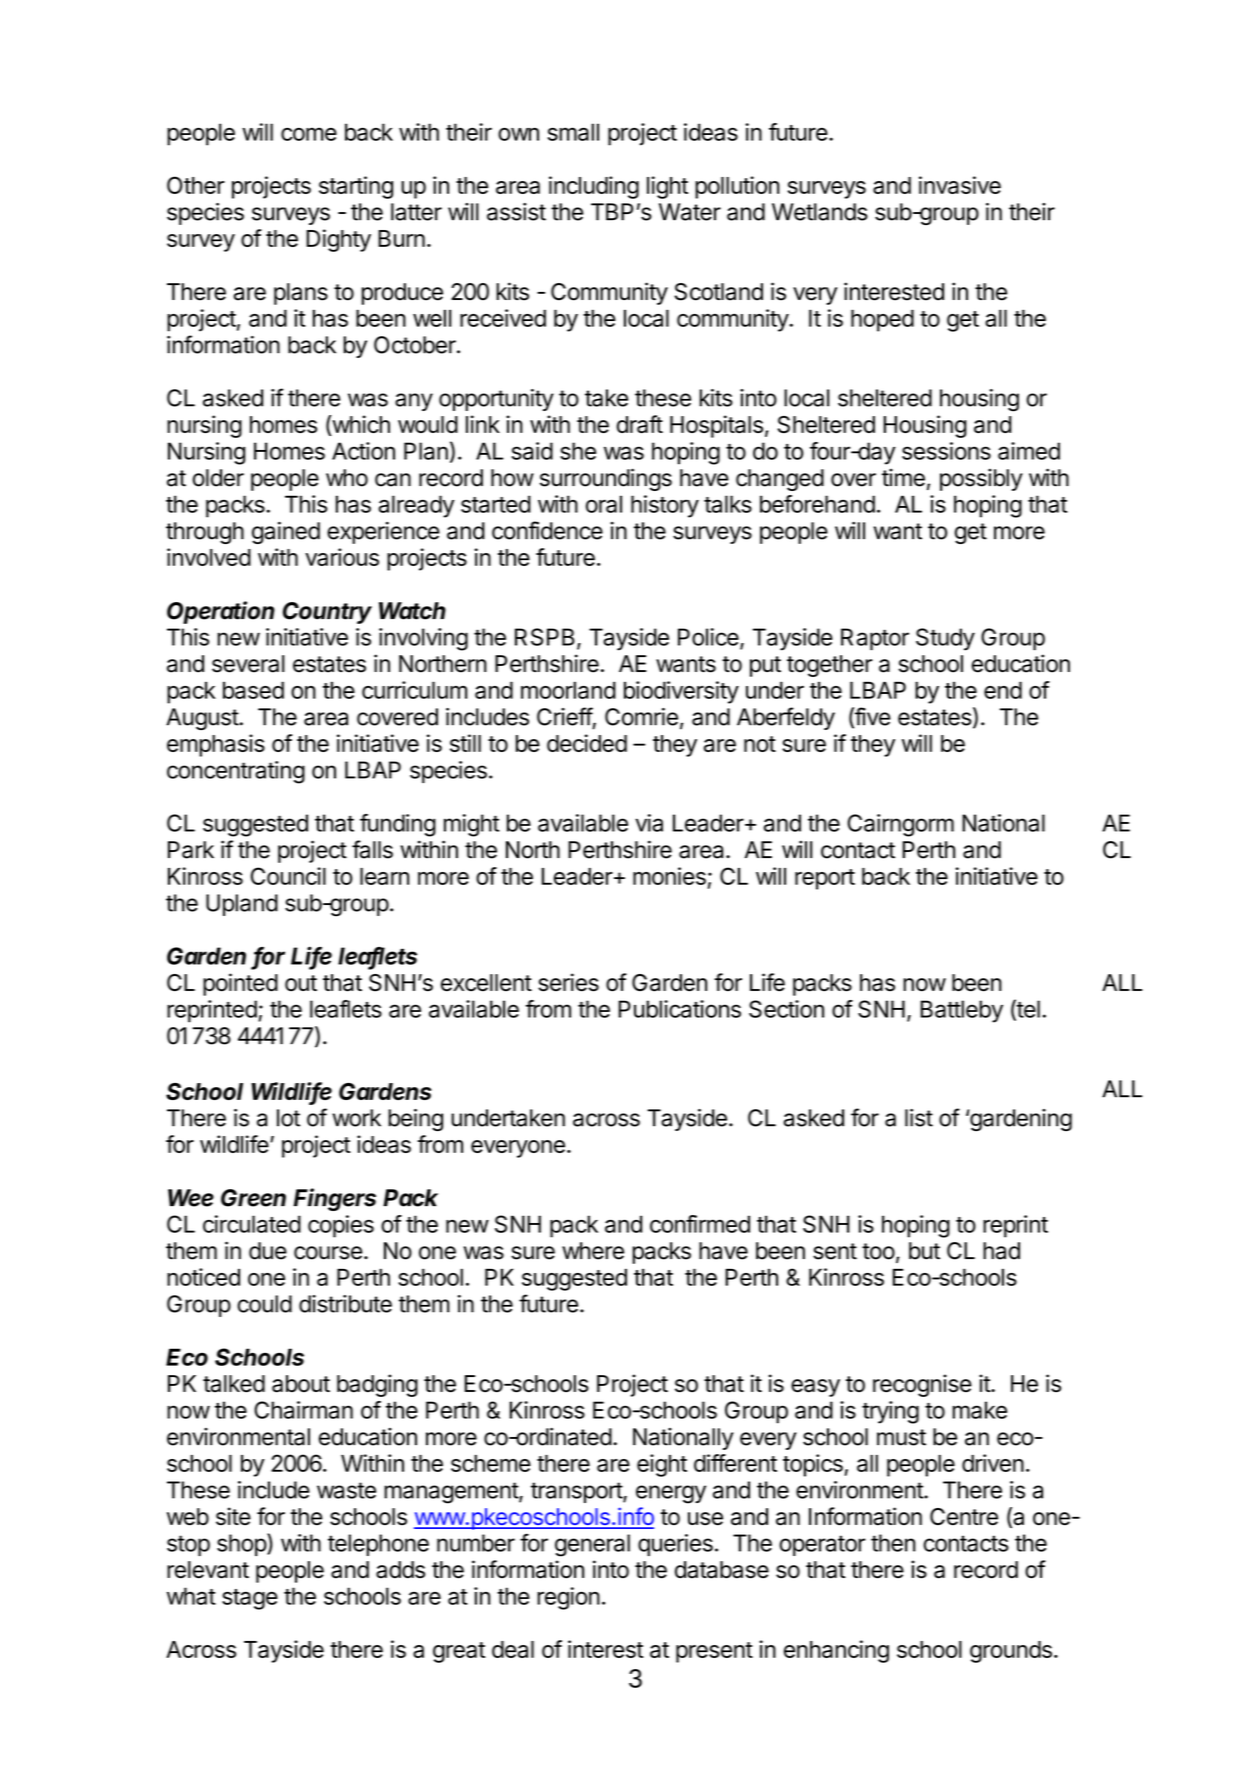 This screenshot has width=1251, height=1769. I want to click on gained, so click(286, 533).
